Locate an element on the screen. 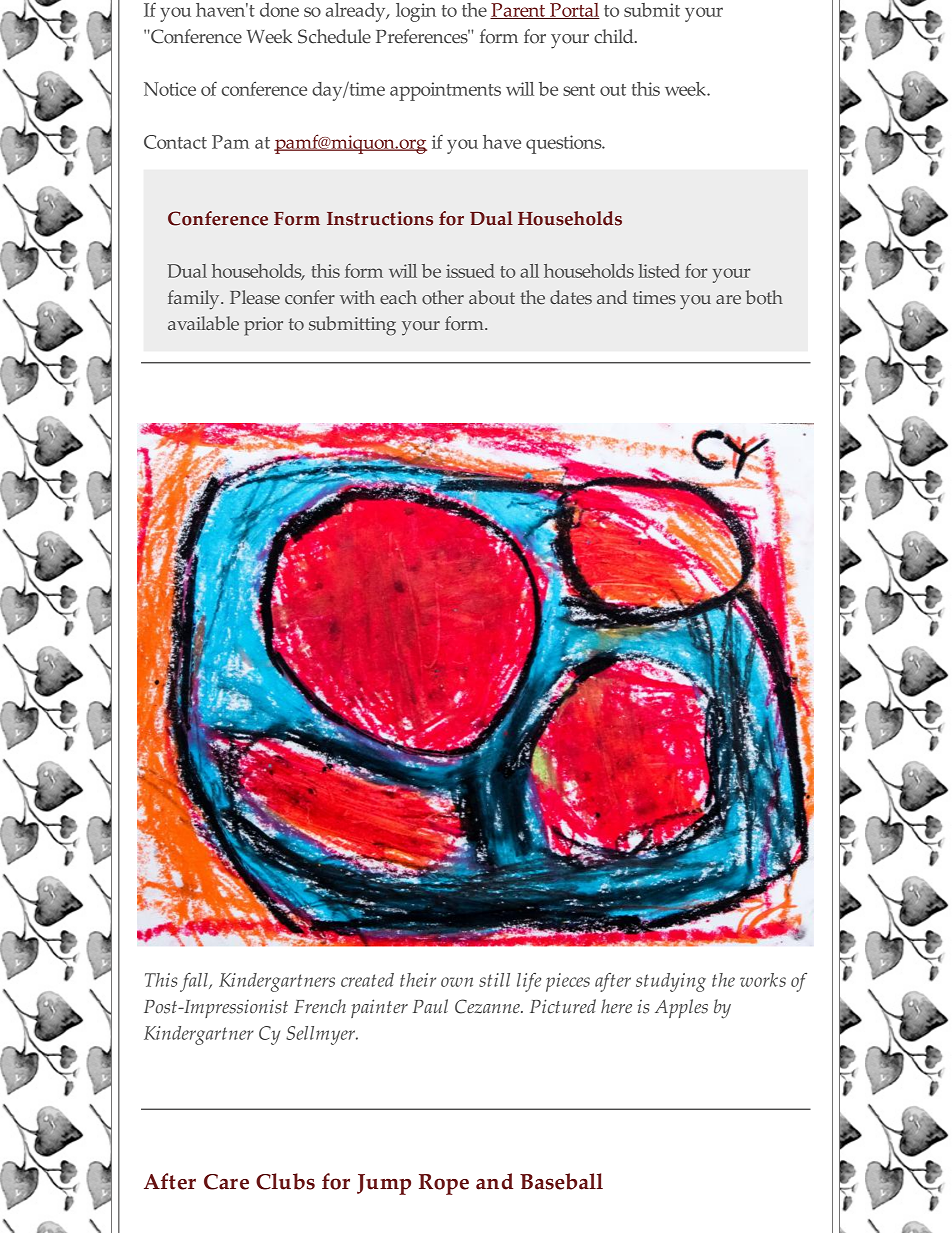 The width and height of the screenshot is (952, 1233). other is located at coordinates (443, 297).
